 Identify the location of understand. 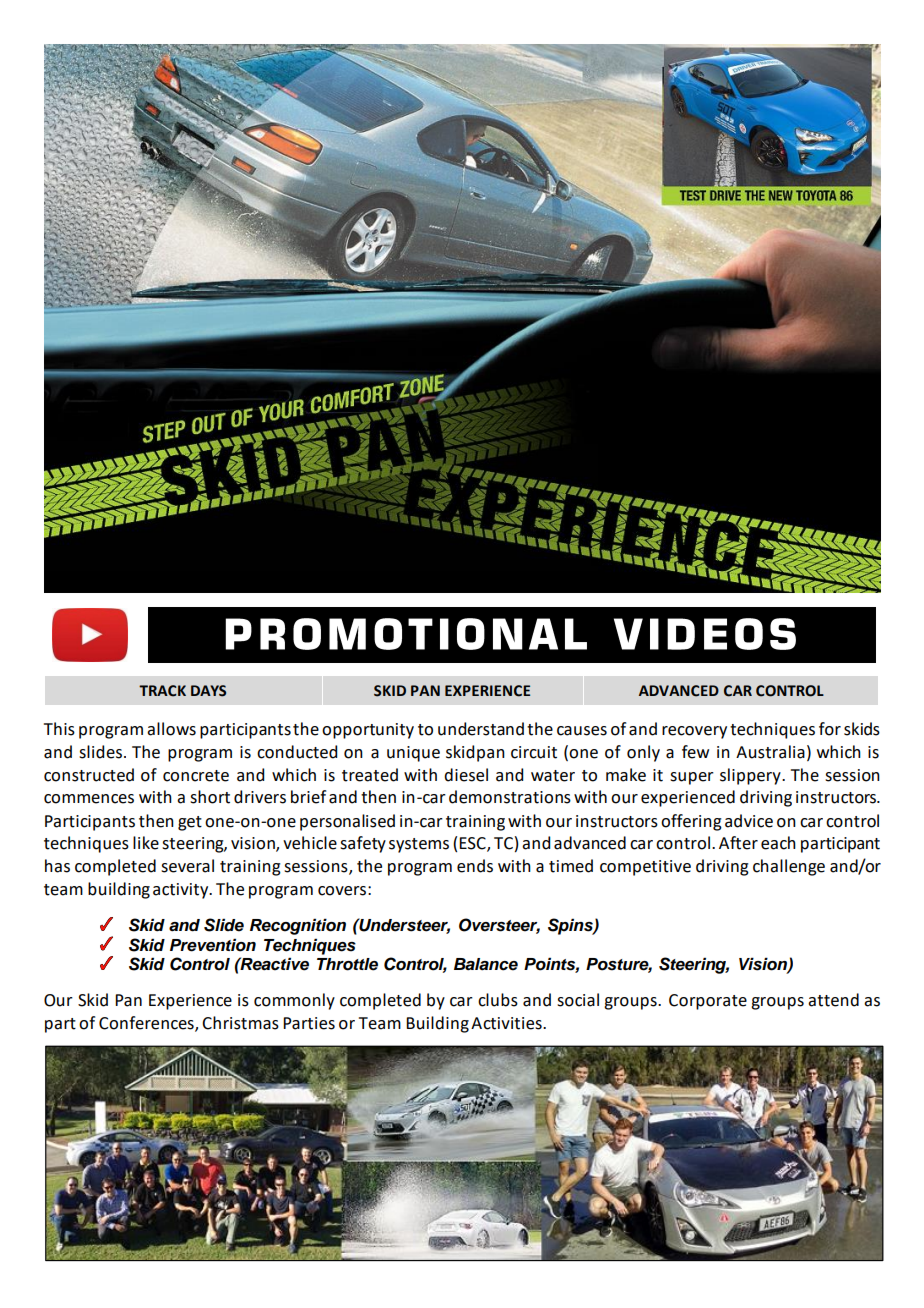
(481, 729).
